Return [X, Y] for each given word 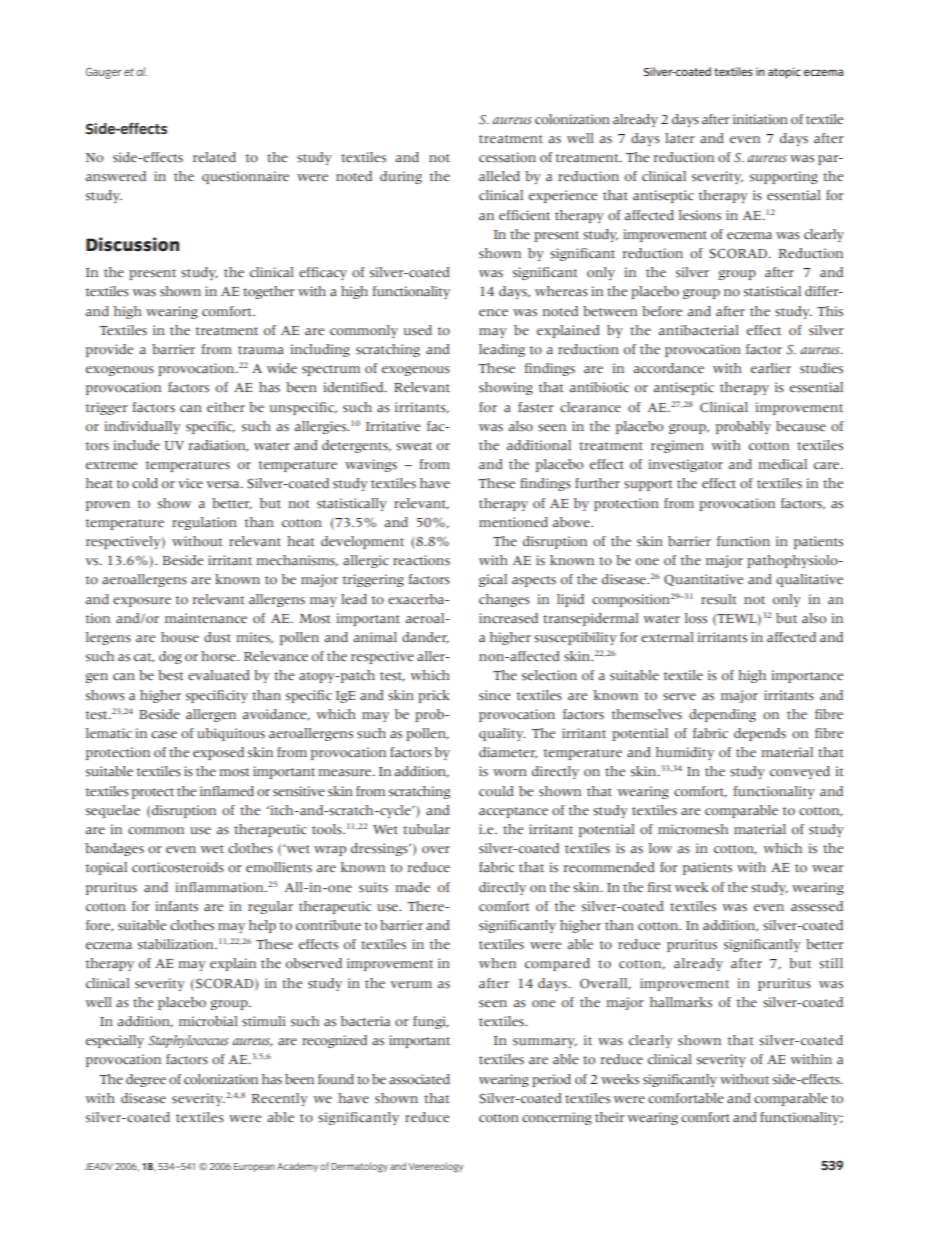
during [401, 177]
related [214, 157]
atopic [784, 73]
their [610, 1117]
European [254, 1167]
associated [419, 1079]
